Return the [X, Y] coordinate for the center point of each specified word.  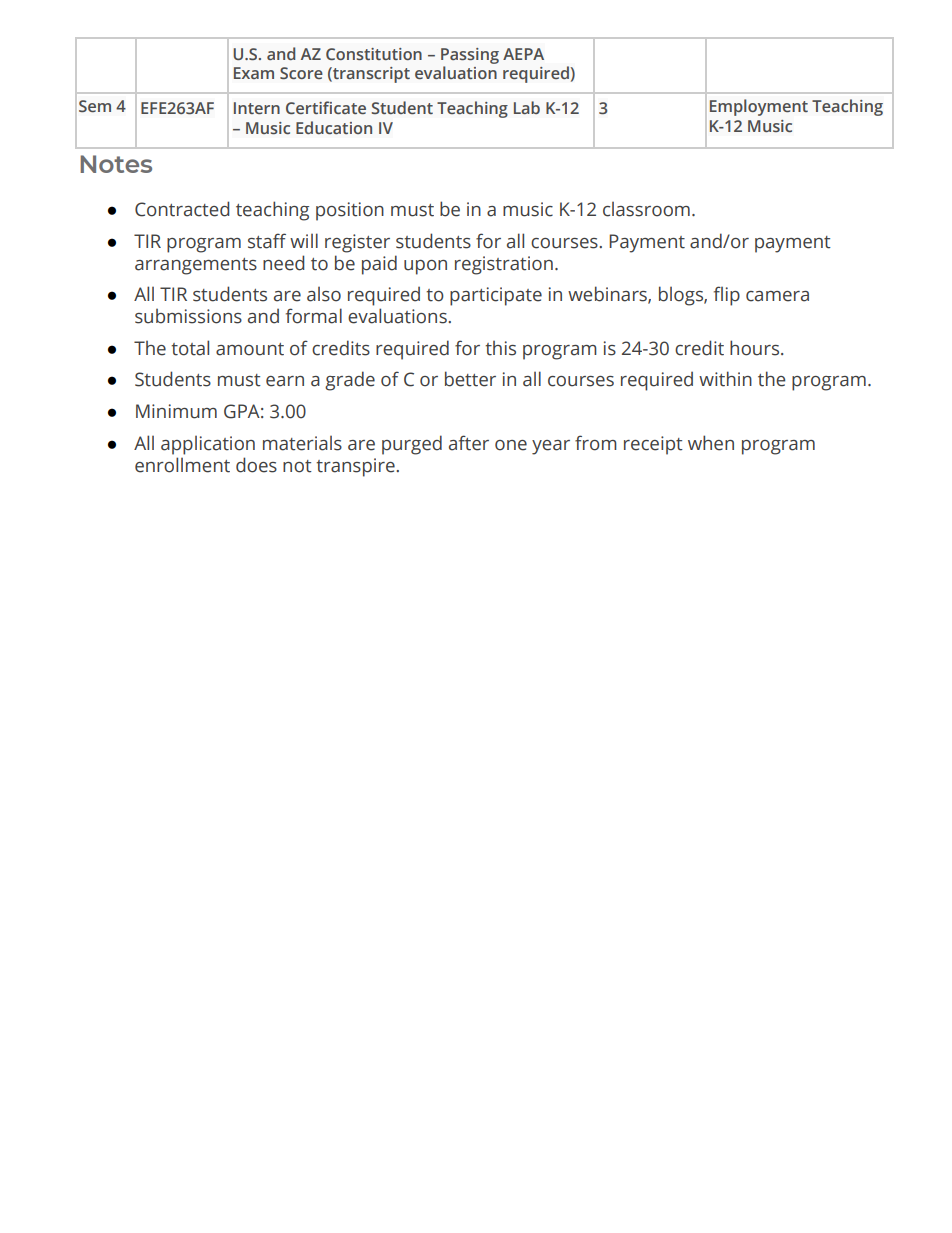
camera [777, 296]
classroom [646, 209]
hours [756, 348]
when [711, 443]
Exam [254, 73]
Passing [470, 56]
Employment [759, 107]
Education [334, 127]
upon [425, 267]
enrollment [182, 465]
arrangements [196, 266]
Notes [116, 164]
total [190, 348]
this [500, 348]
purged [412, 445]
